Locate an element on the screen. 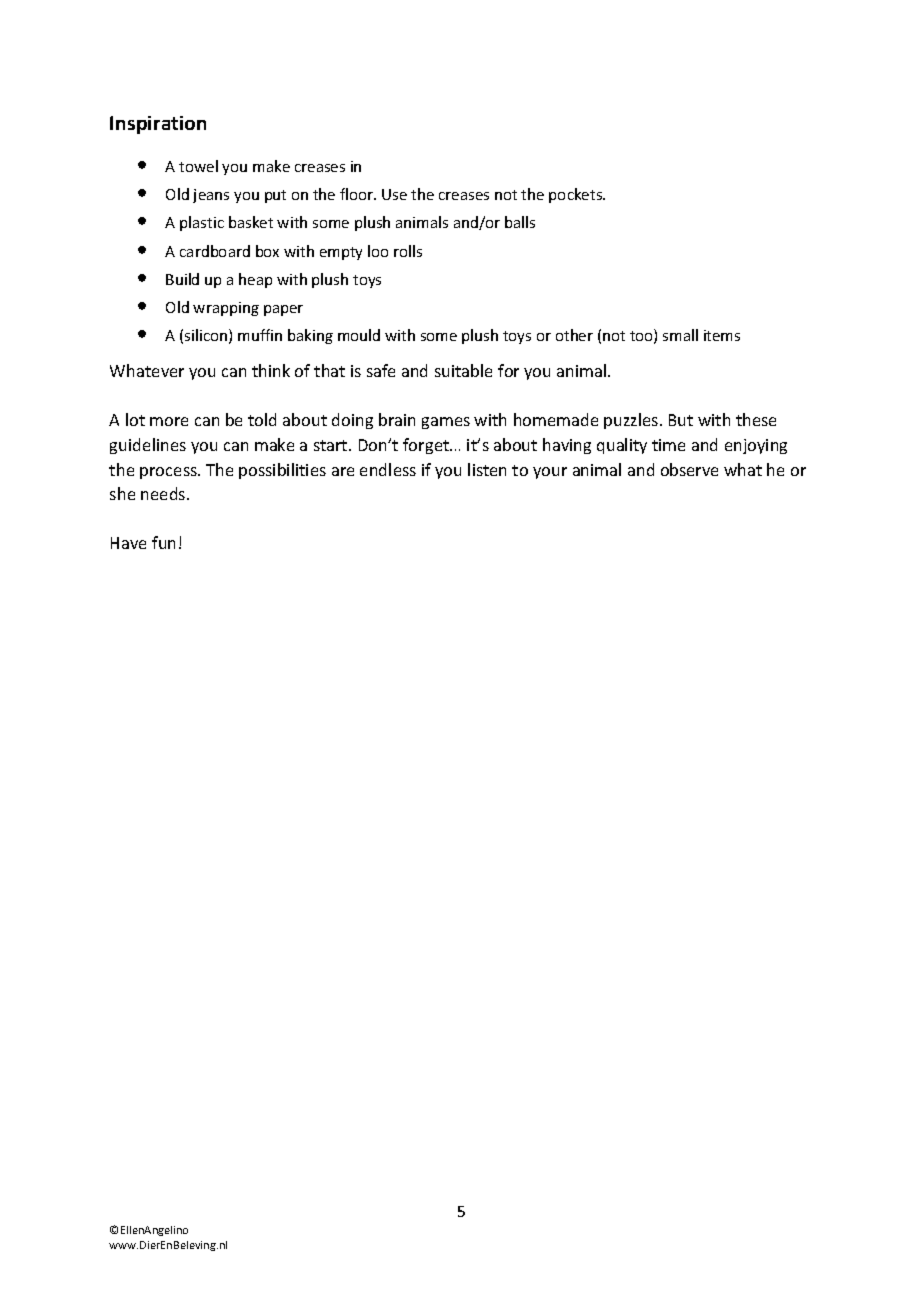 The image size is (924, 1308). mould is located at coordinates (359, 335).
